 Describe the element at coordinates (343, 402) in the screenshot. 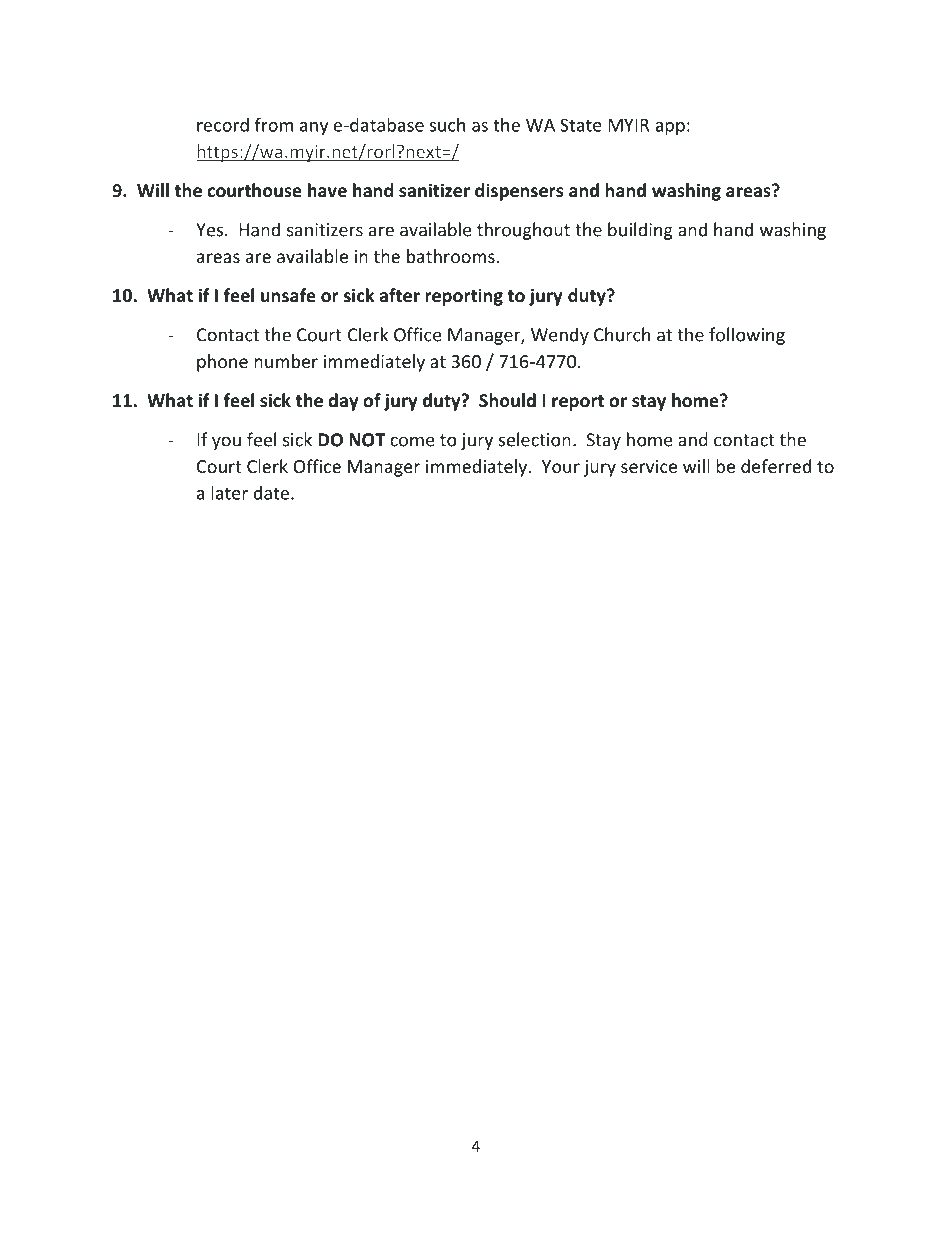

I see `day` at that location.
